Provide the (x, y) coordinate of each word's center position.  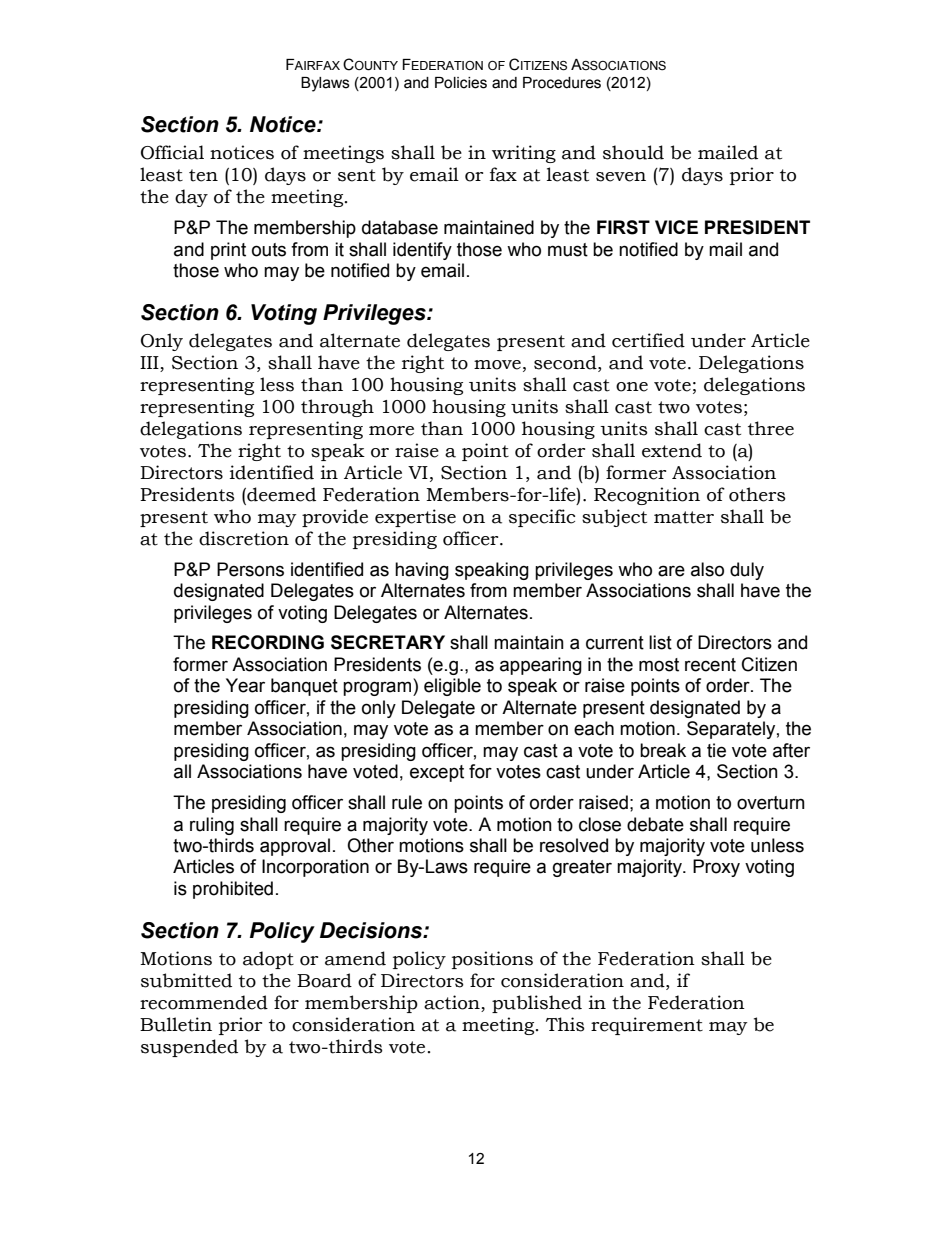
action (453, 1003)
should (633, 152)
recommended (204, 1002)
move (497, 365)
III (150, 364)
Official (172, 152)
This (565, 1024)
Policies (461, 83)
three (771, 428)
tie (716, 750)
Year (245, 685)
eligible (452, 687)
